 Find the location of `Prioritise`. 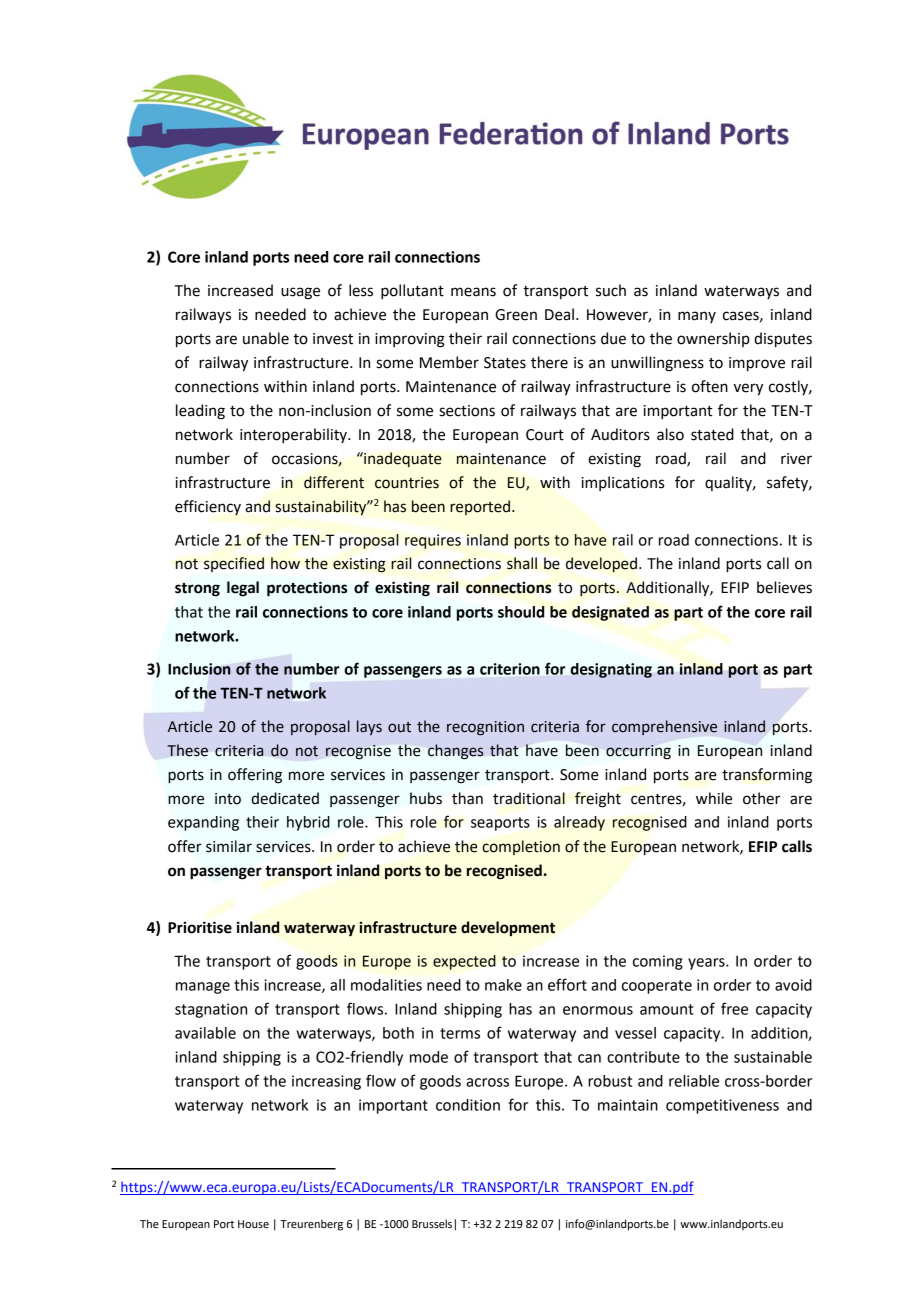

Prioritise is located at coordinates (200, 927).
